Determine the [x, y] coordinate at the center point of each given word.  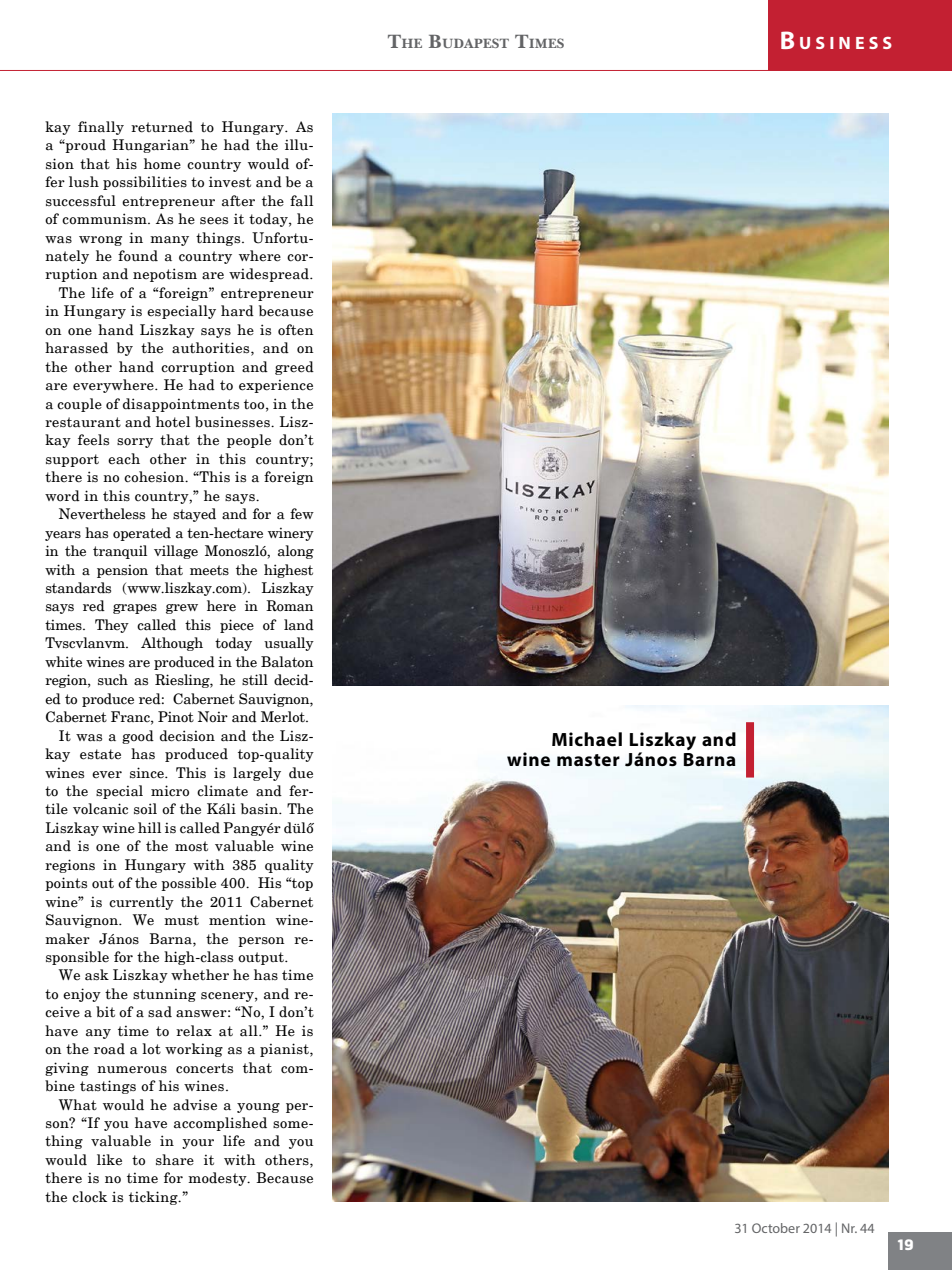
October [776, 1228]
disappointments [181, 405]
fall [301, 200]
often [296, 330]
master [588, 760]
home [162, 164]
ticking [154, 1198]
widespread [270, 275]
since [148, 773]
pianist [285, 1050]
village [176, 552]
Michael [587, 739]
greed [294, 368]
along [296, 552]
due [301, 773]
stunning [164, 995]
